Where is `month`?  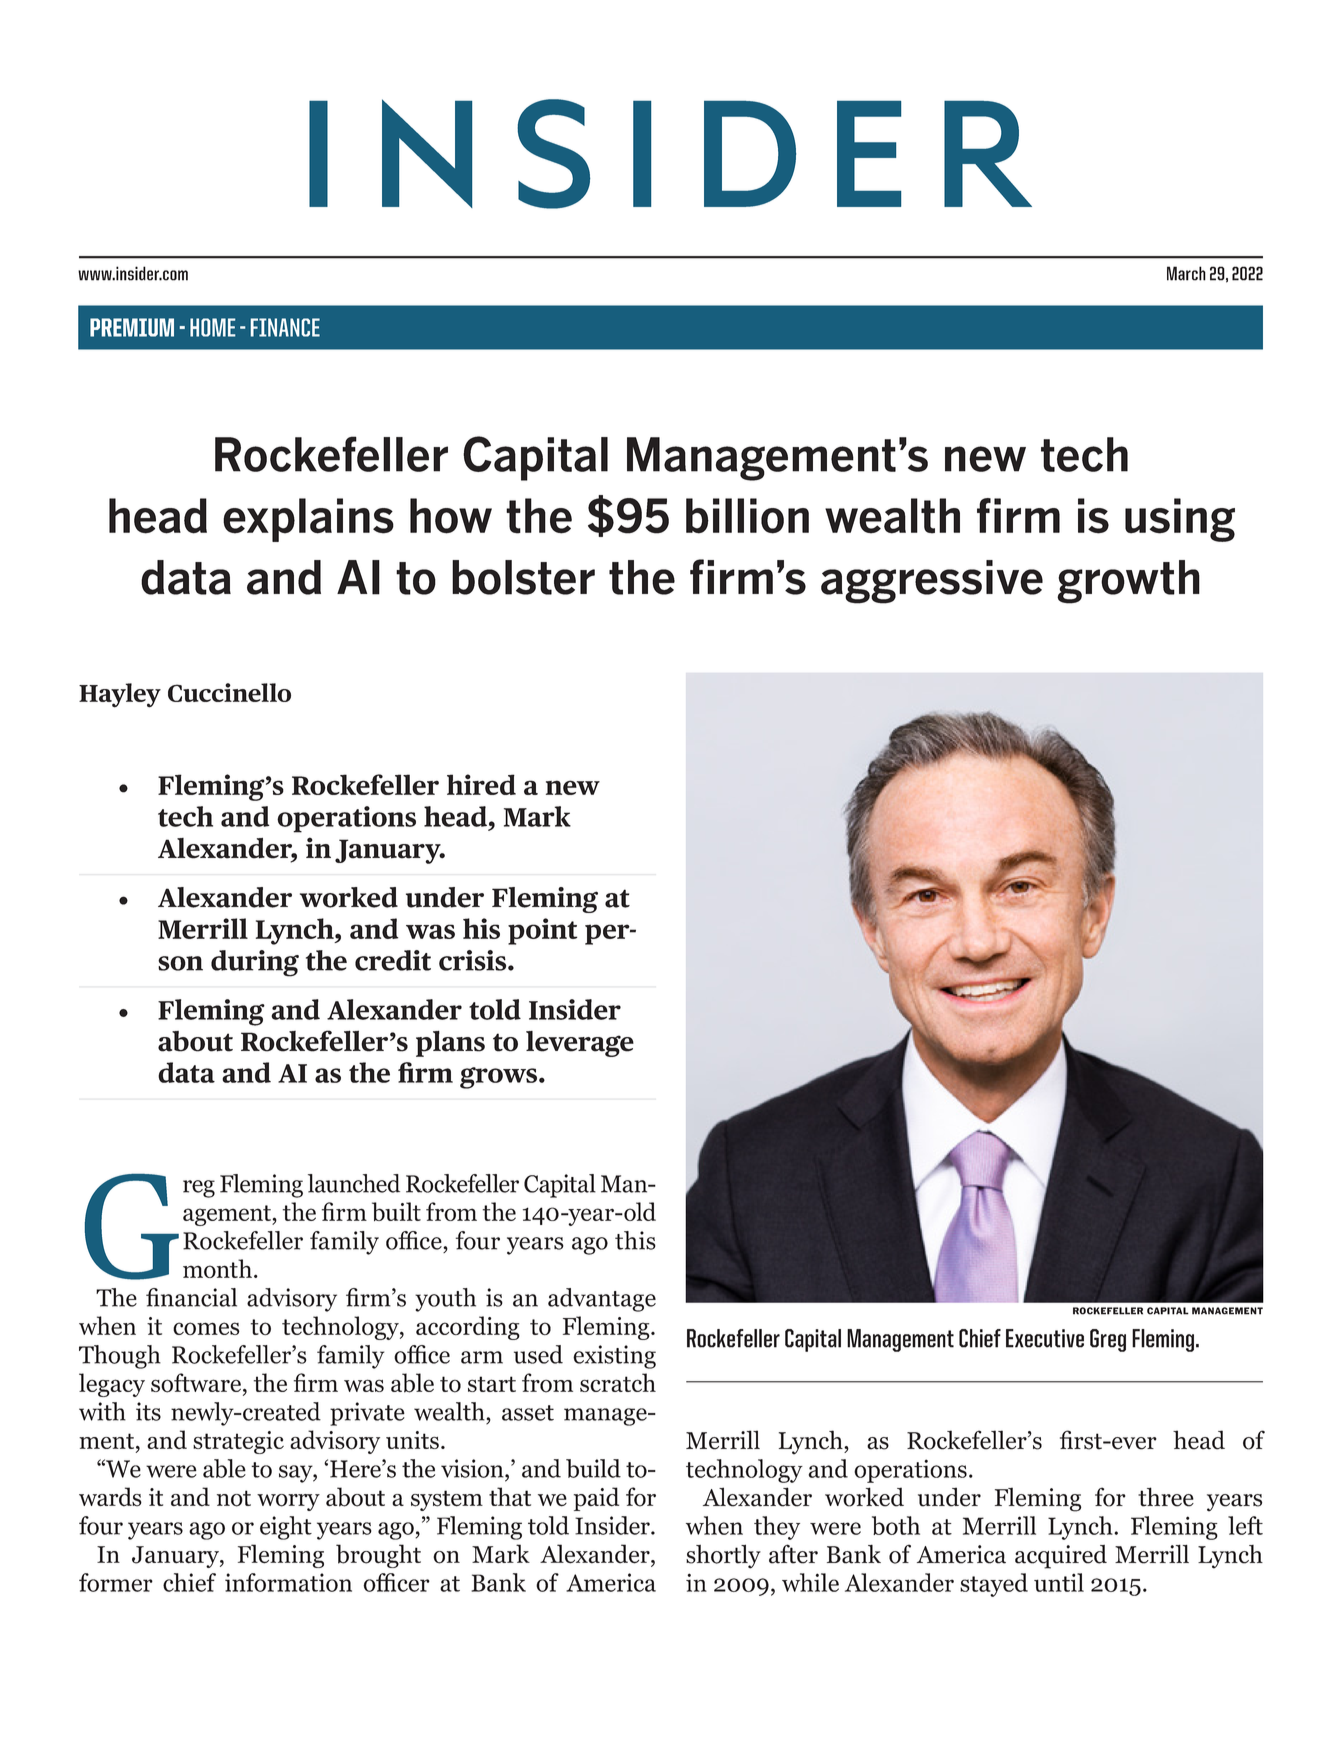
month is located at coordinates (217, 1268).
